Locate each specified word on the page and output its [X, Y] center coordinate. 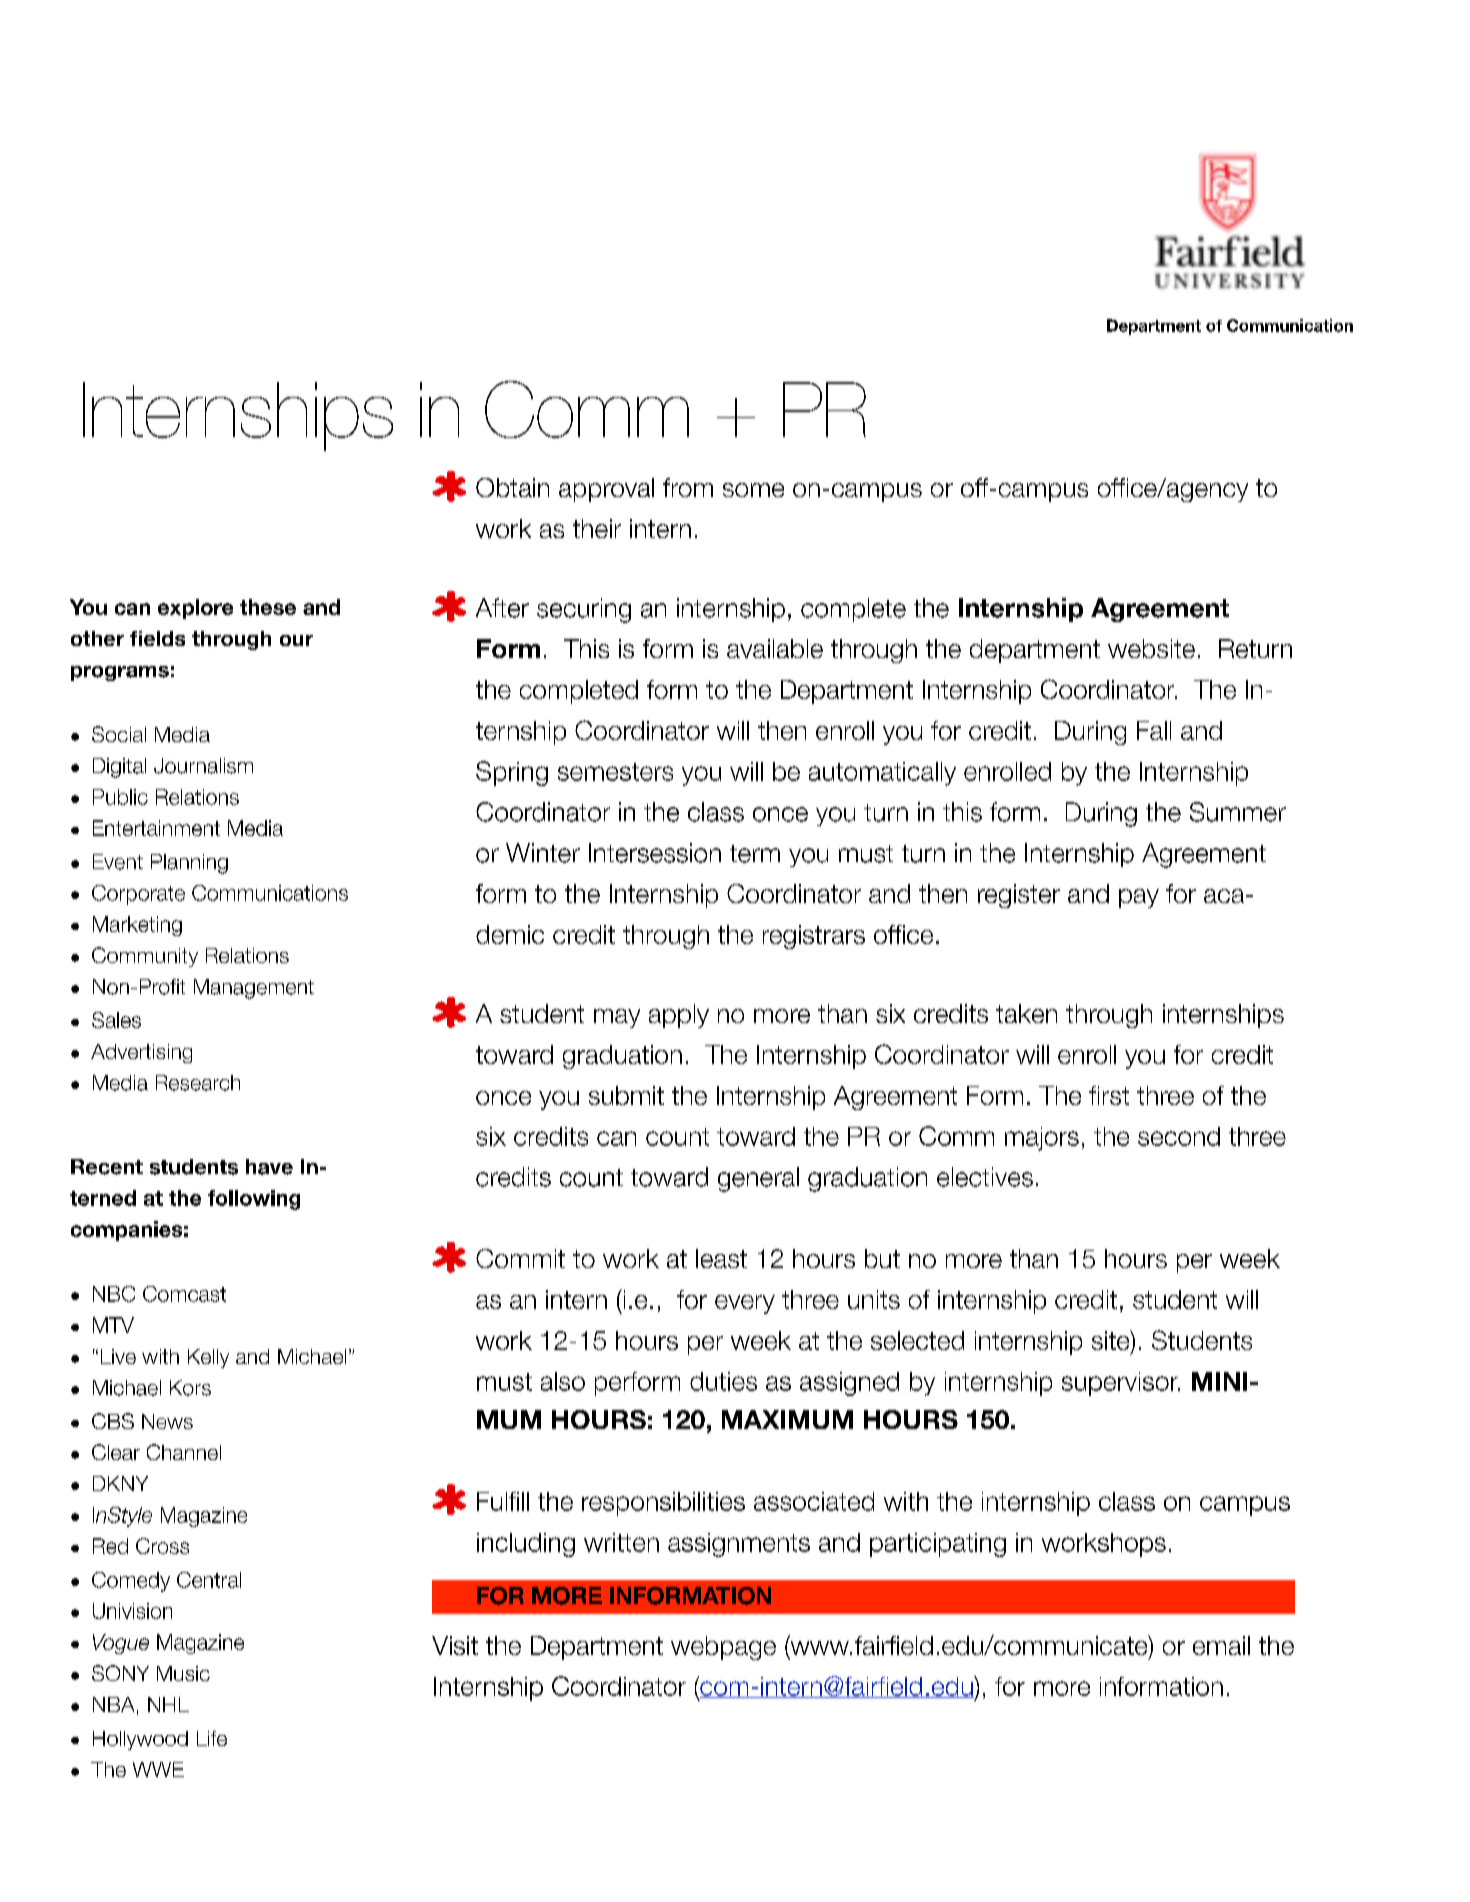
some [753, 490]
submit [626, 1095]
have [269, 1167]
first [1109, 1095]
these [268, 607]
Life [212, 1738]
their [597, 528]
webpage [723, 1648]
